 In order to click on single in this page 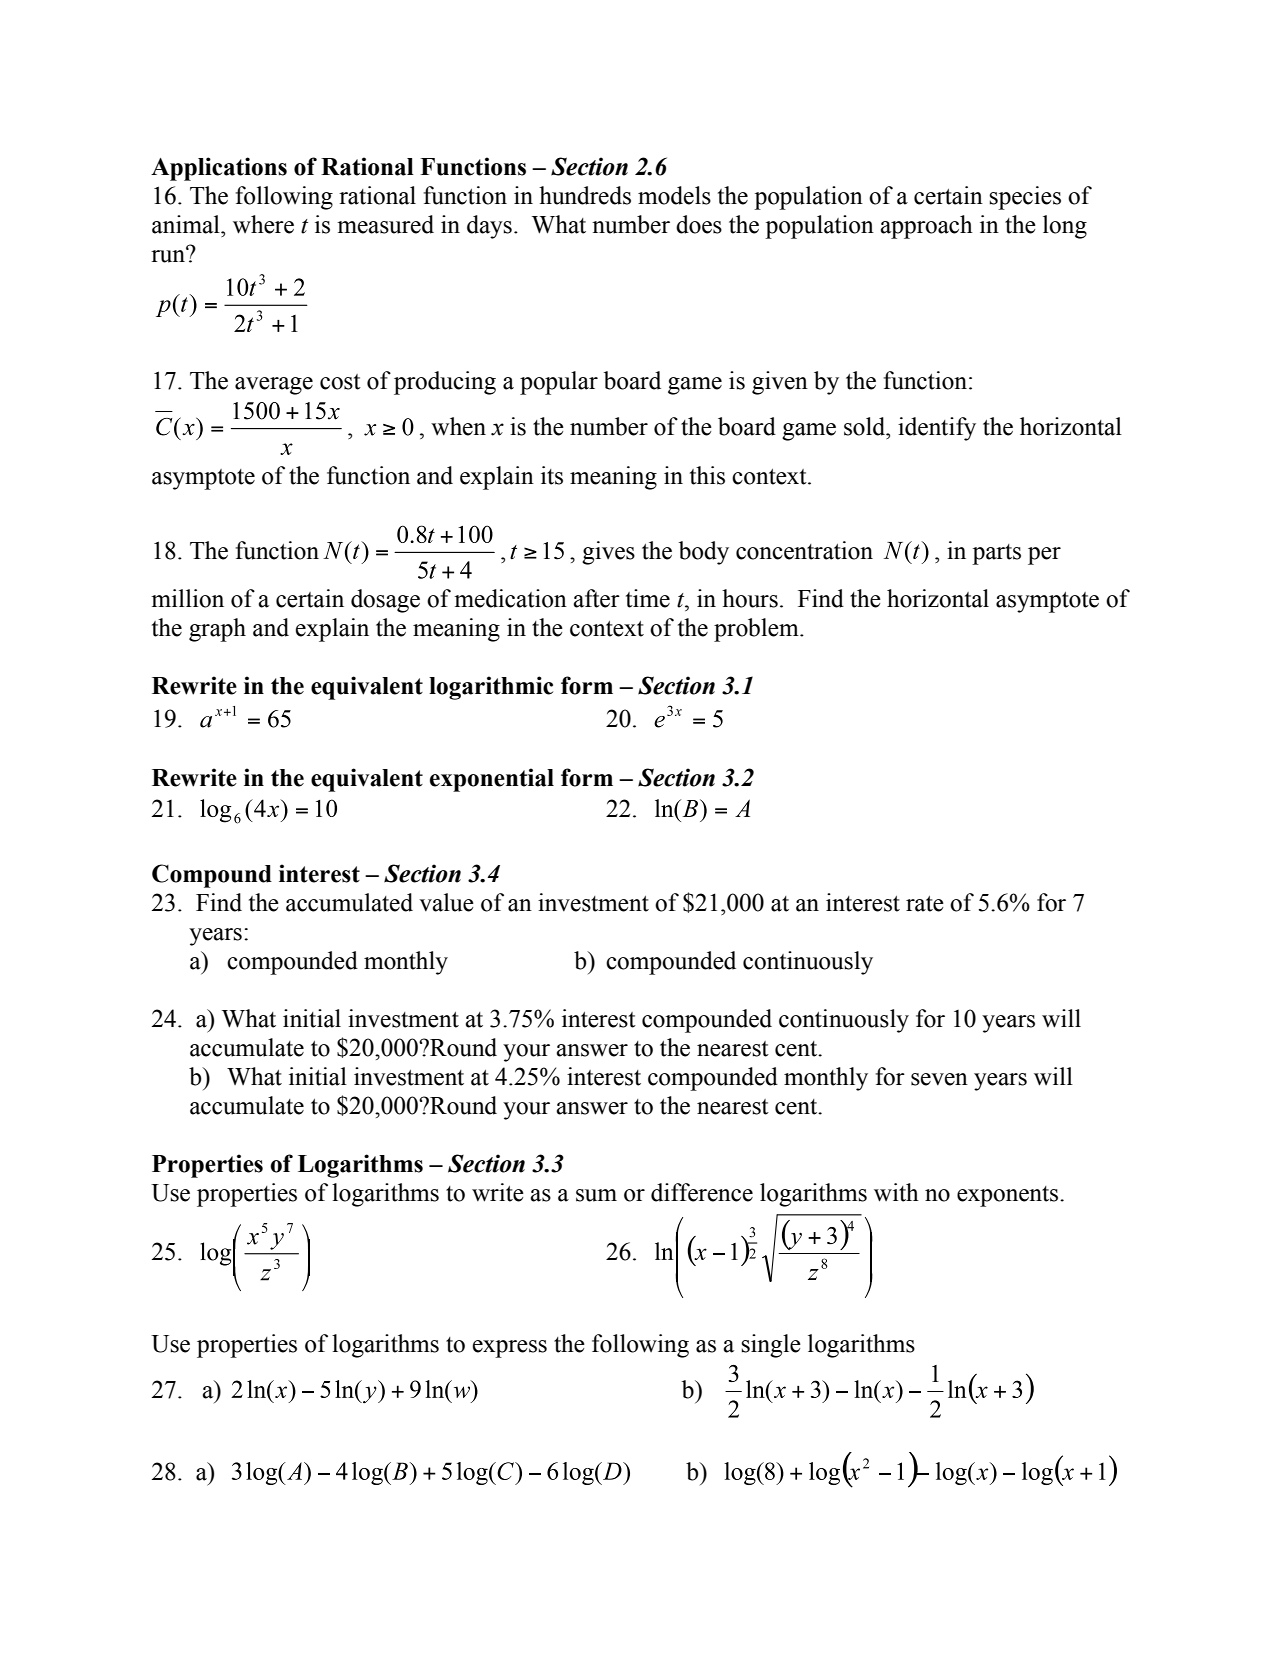, I will do `click(771, 1346)`.
